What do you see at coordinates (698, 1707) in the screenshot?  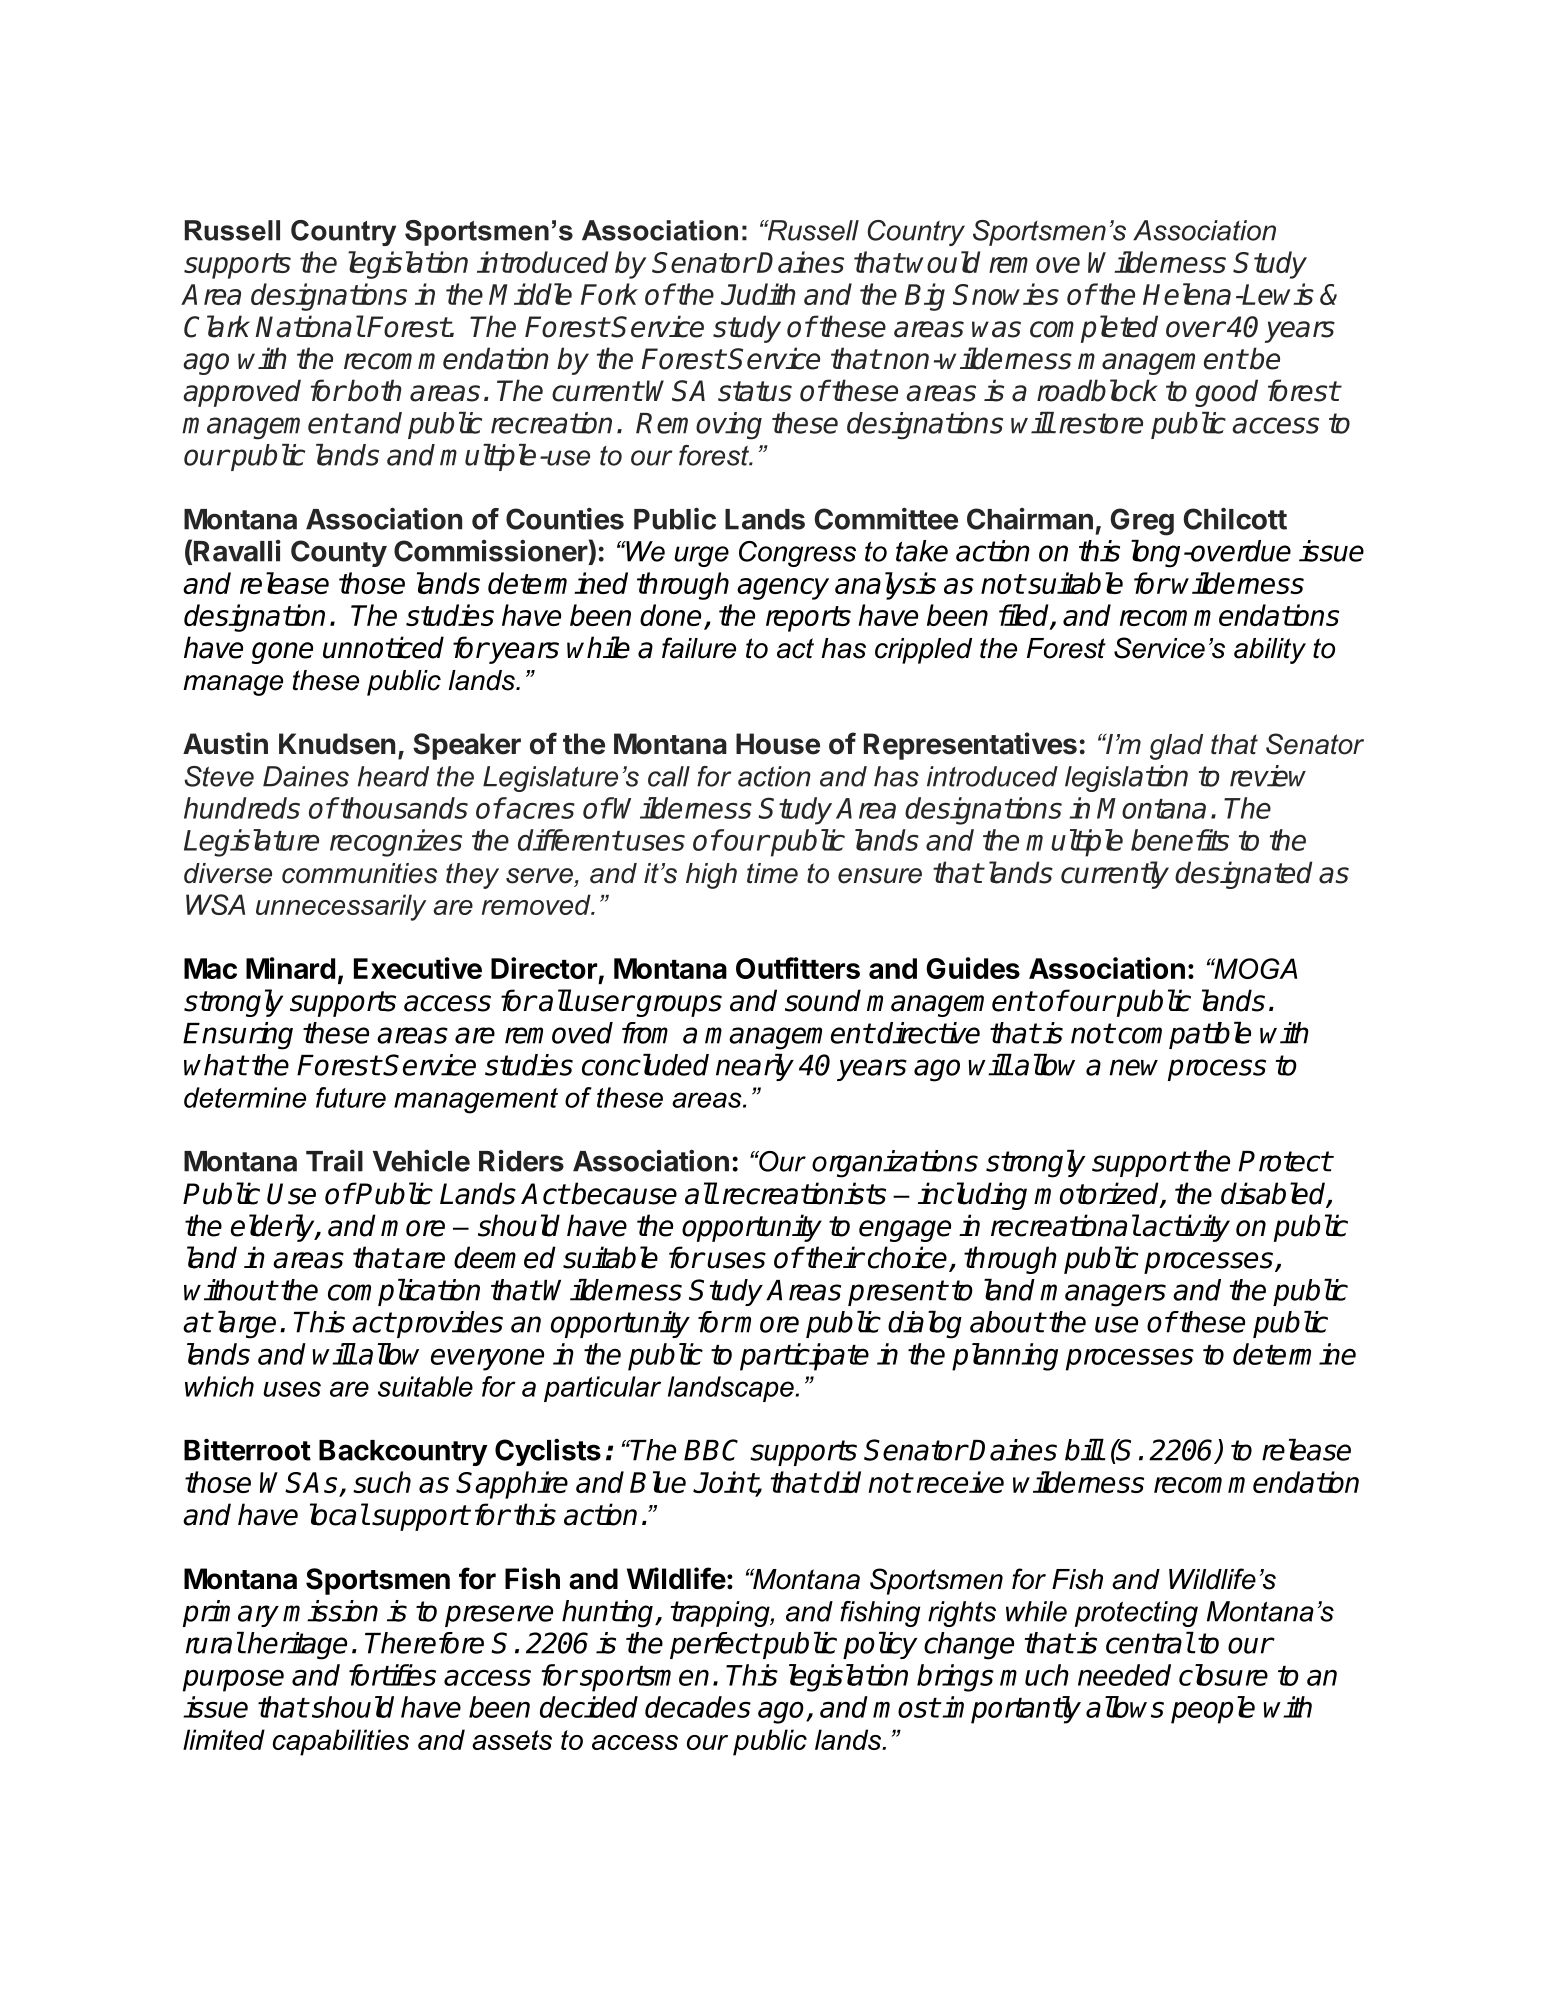 I see `decades` at bounding box center [698, 1707].
